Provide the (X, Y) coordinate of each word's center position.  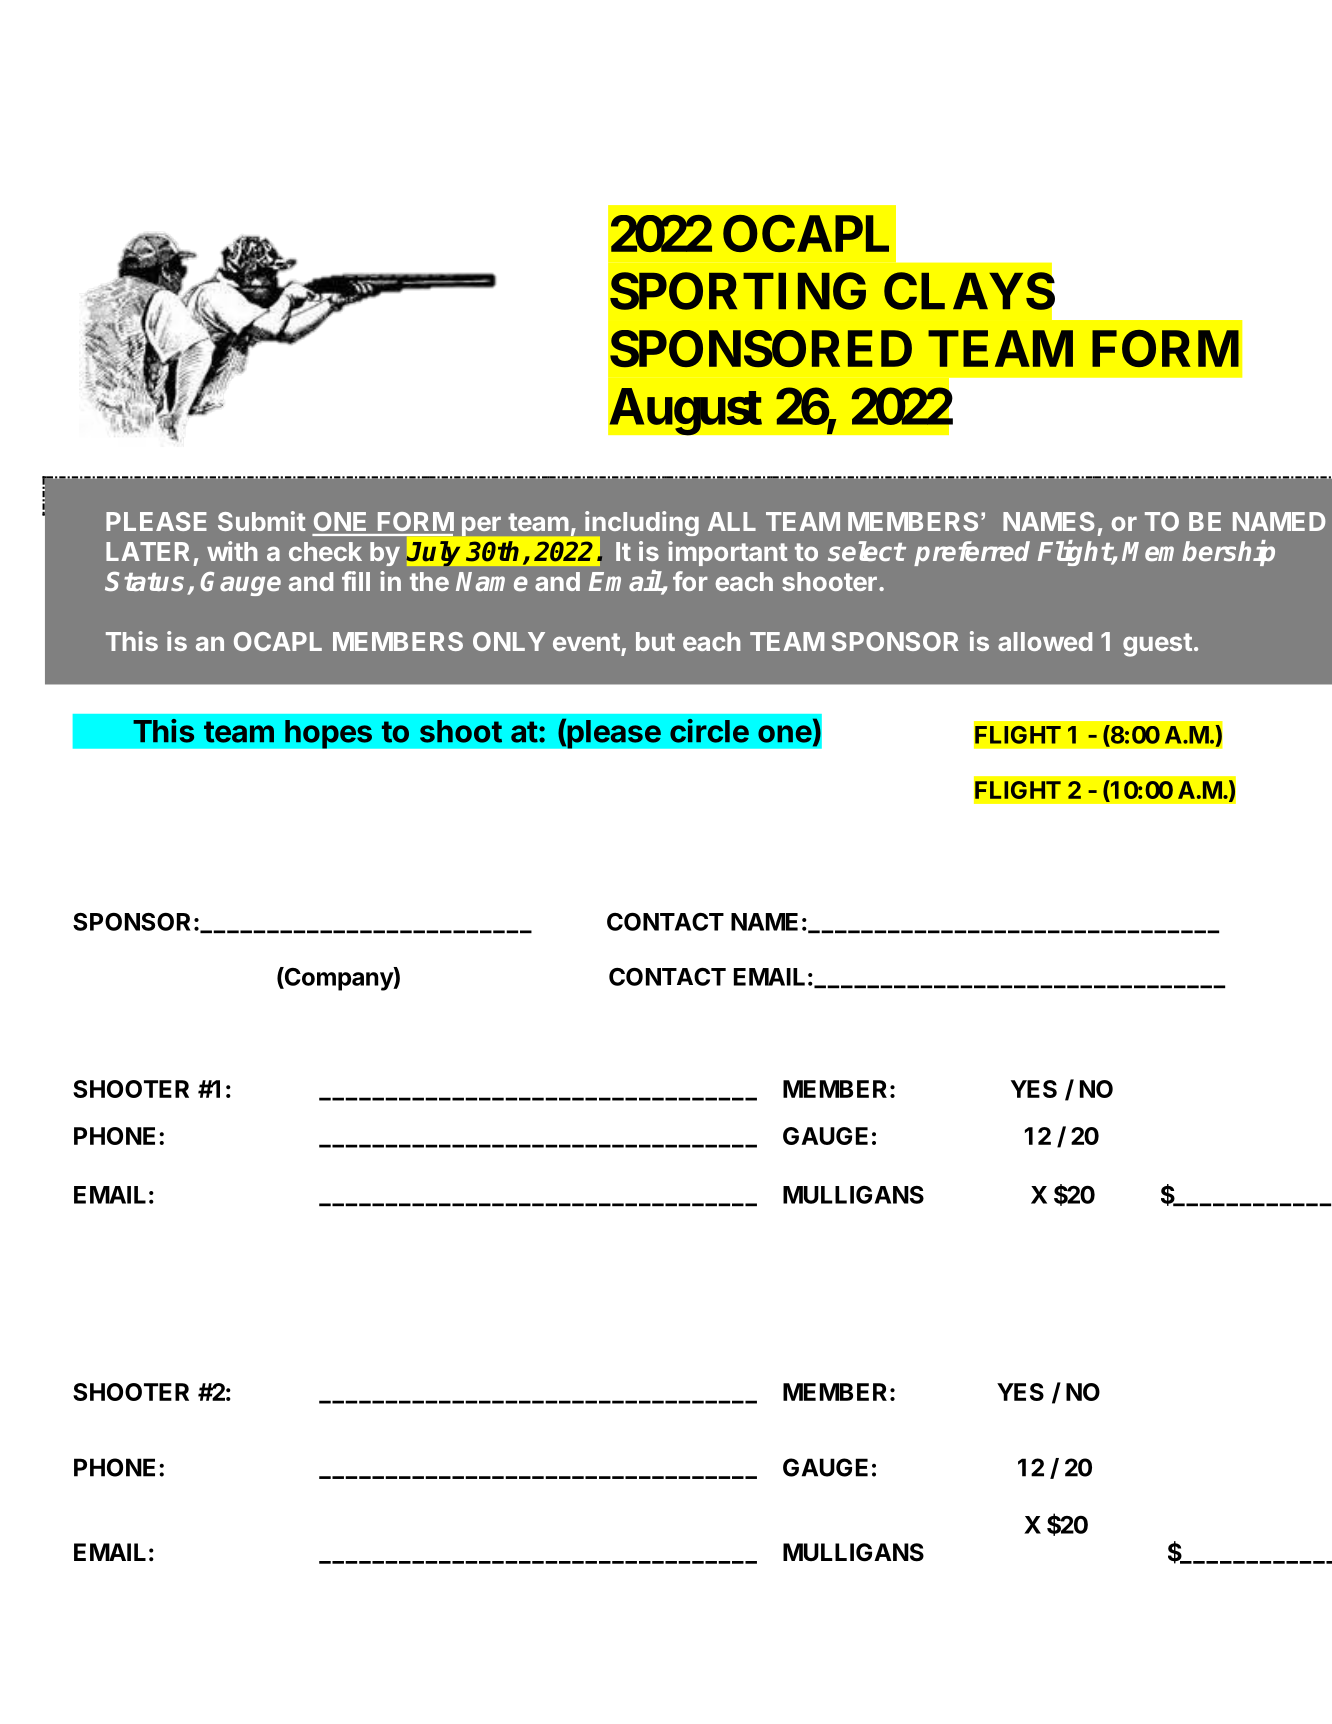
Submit (262, 521)
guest (1157, 645)
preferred (972, 553)
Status (144, 581)
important (728, 553)
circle (709, 731)
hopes (328, 734)
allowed (1045, 641)
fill (356, 581)
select (866, 551)
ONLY (509, 641)
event (586, 642)
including (642, 523)
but (655, 641)
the (429, 581)
